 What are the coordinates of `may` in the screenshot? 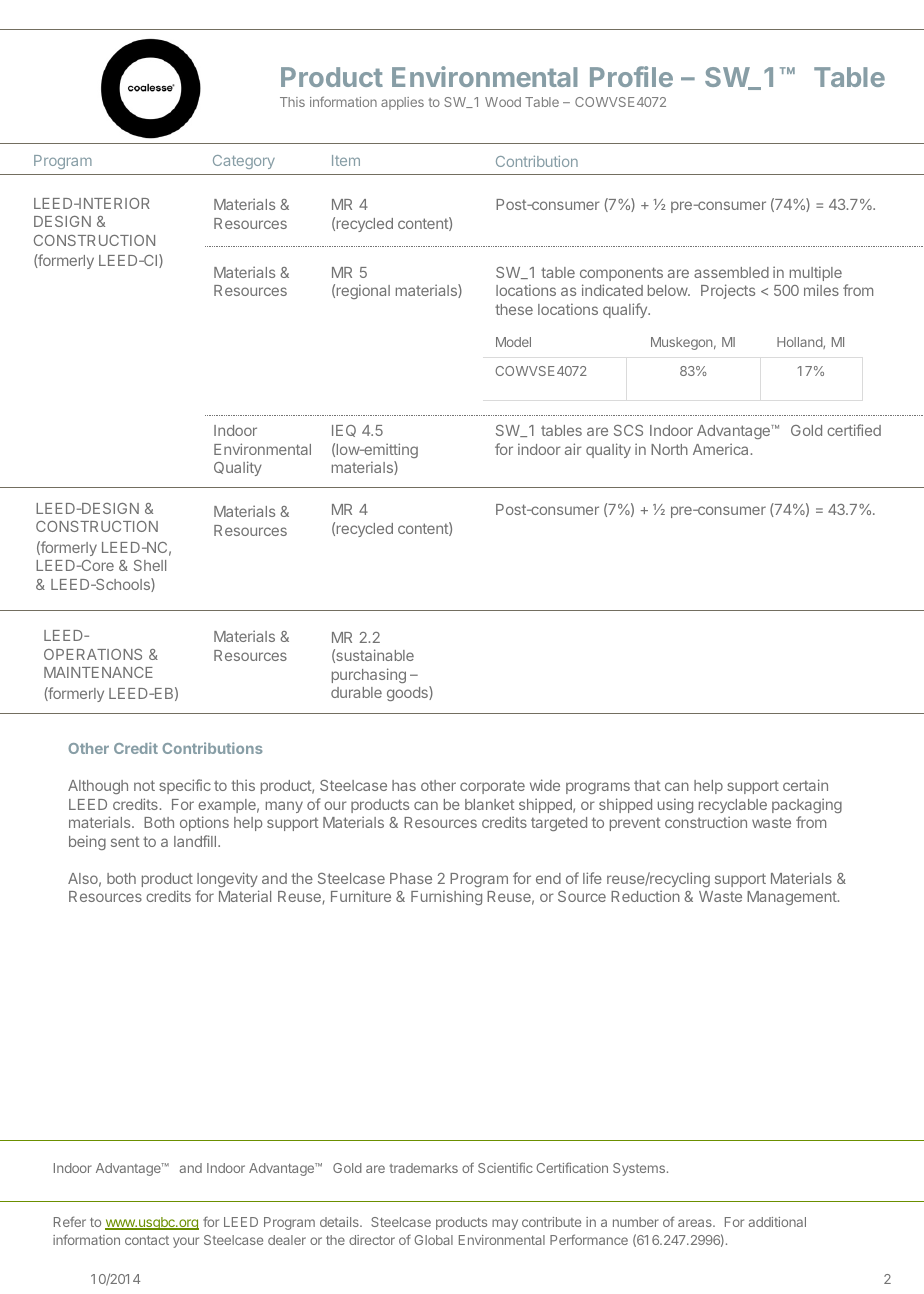 It's located at (505, 1224).
